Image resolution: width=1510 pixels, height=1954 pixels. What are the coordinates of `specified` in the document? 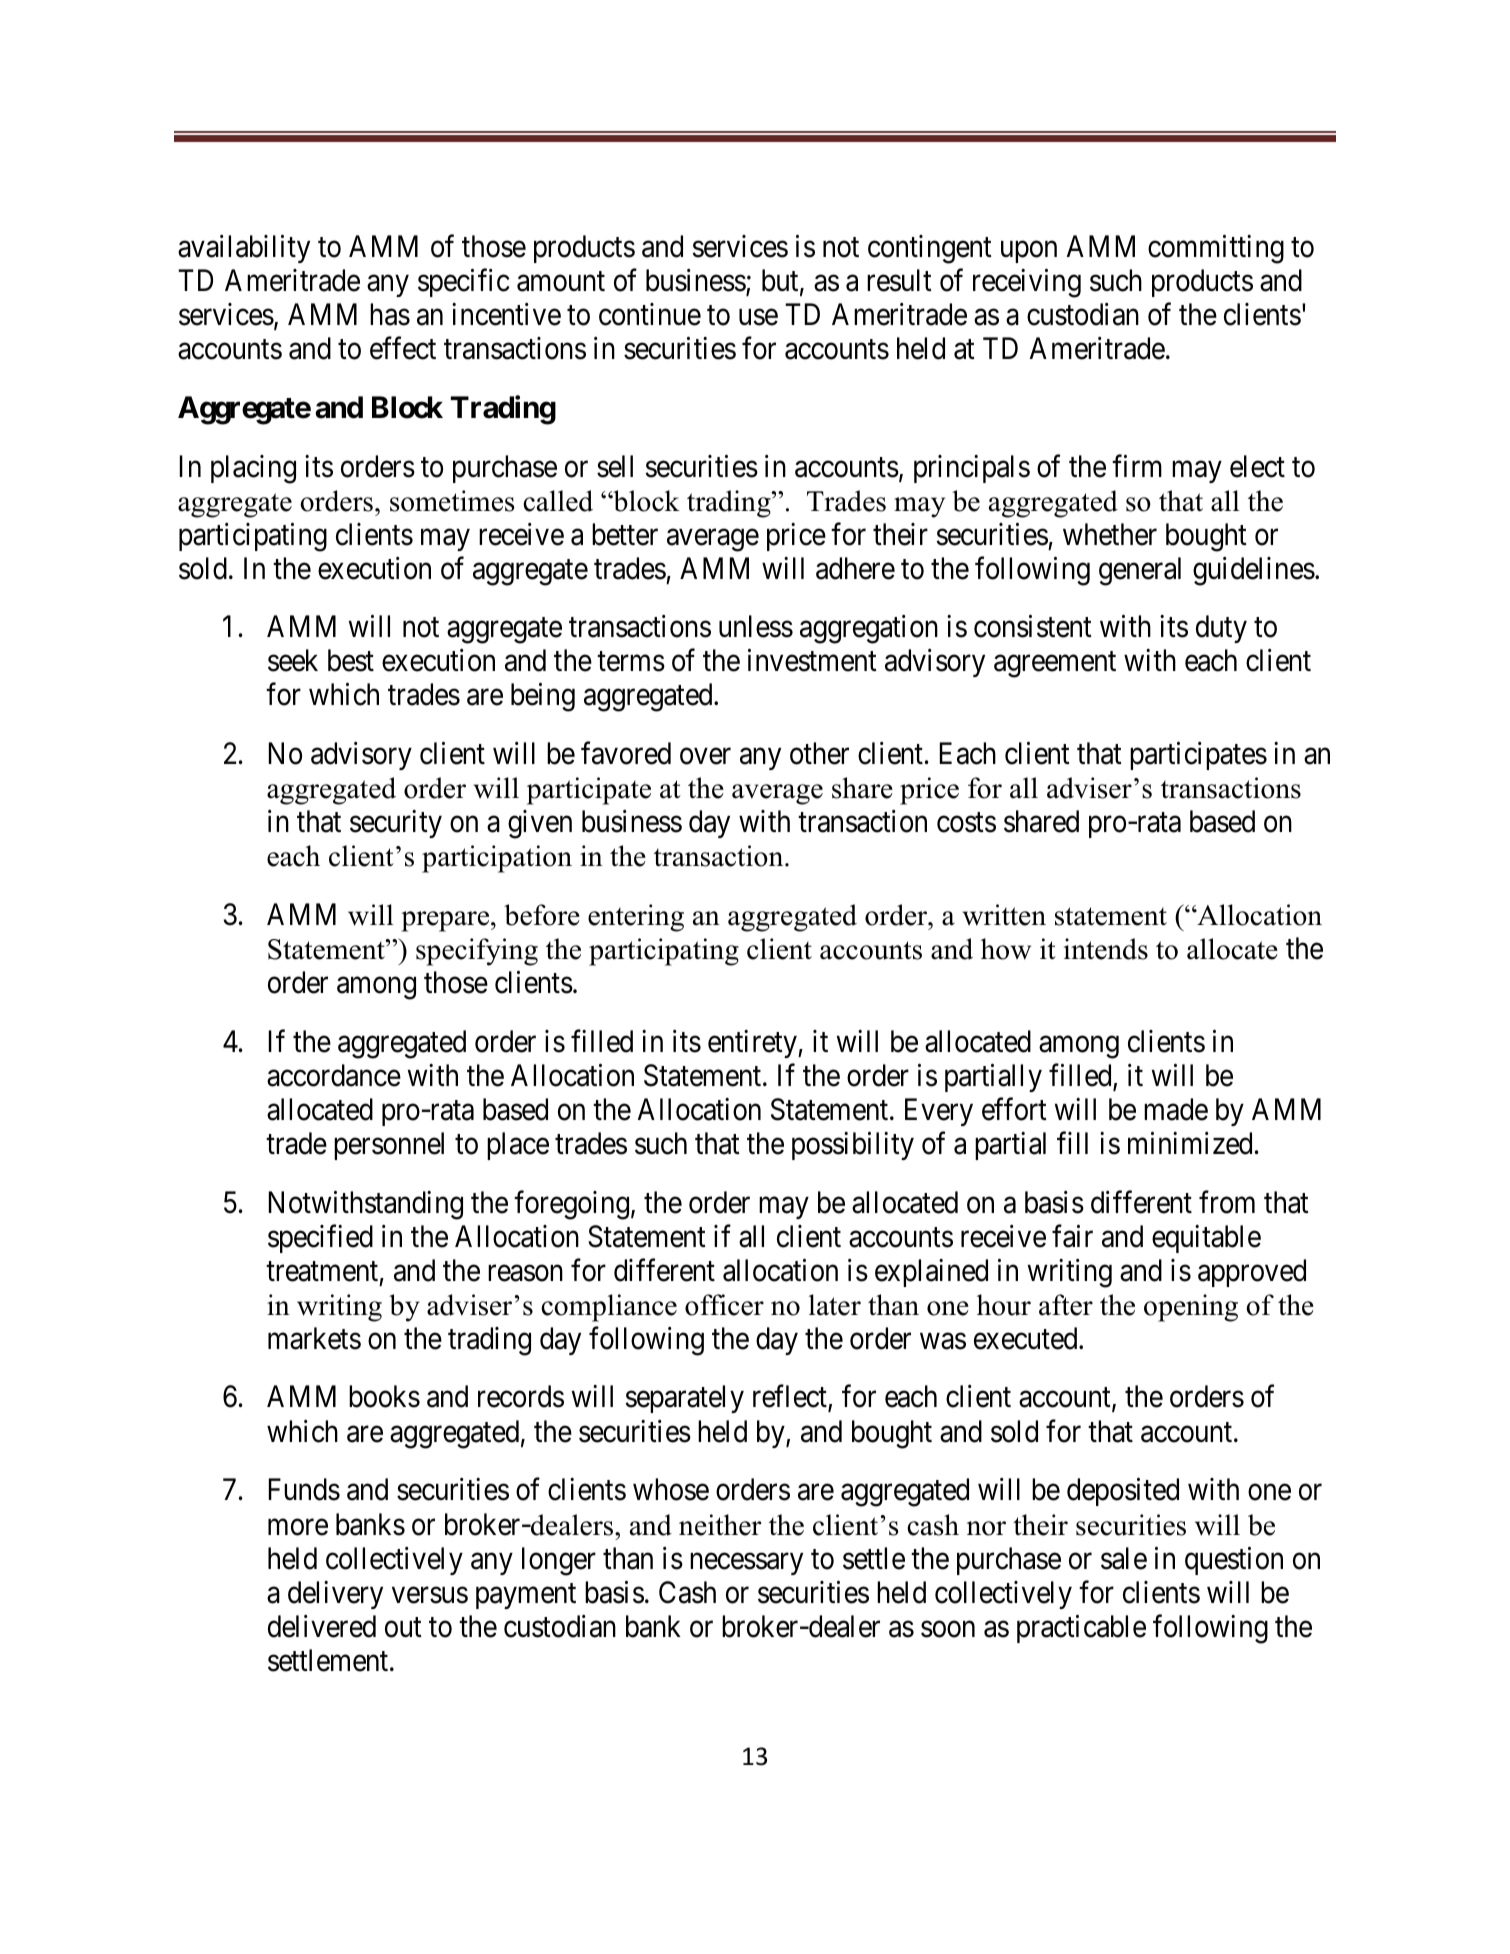 It's located at (320, 1238).
